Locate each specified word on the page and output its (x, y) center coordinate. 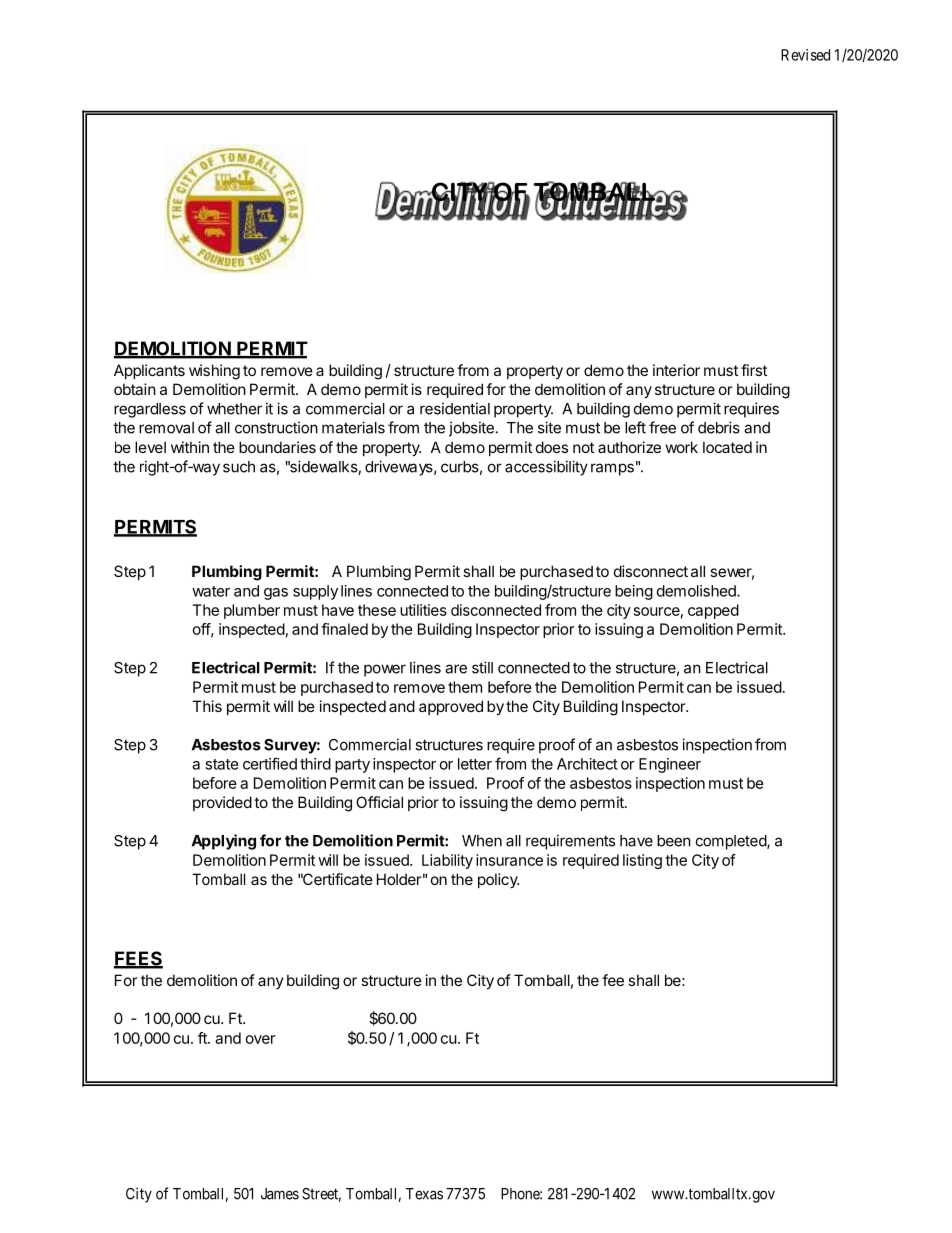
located (727, 447)
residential (455, 408)
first (754, 370)
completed (732, 842)
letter (475, 764)
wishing (214, 372)
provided (222, 803)
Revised (805, 55)
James (280, 1194)
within (190, 447)
